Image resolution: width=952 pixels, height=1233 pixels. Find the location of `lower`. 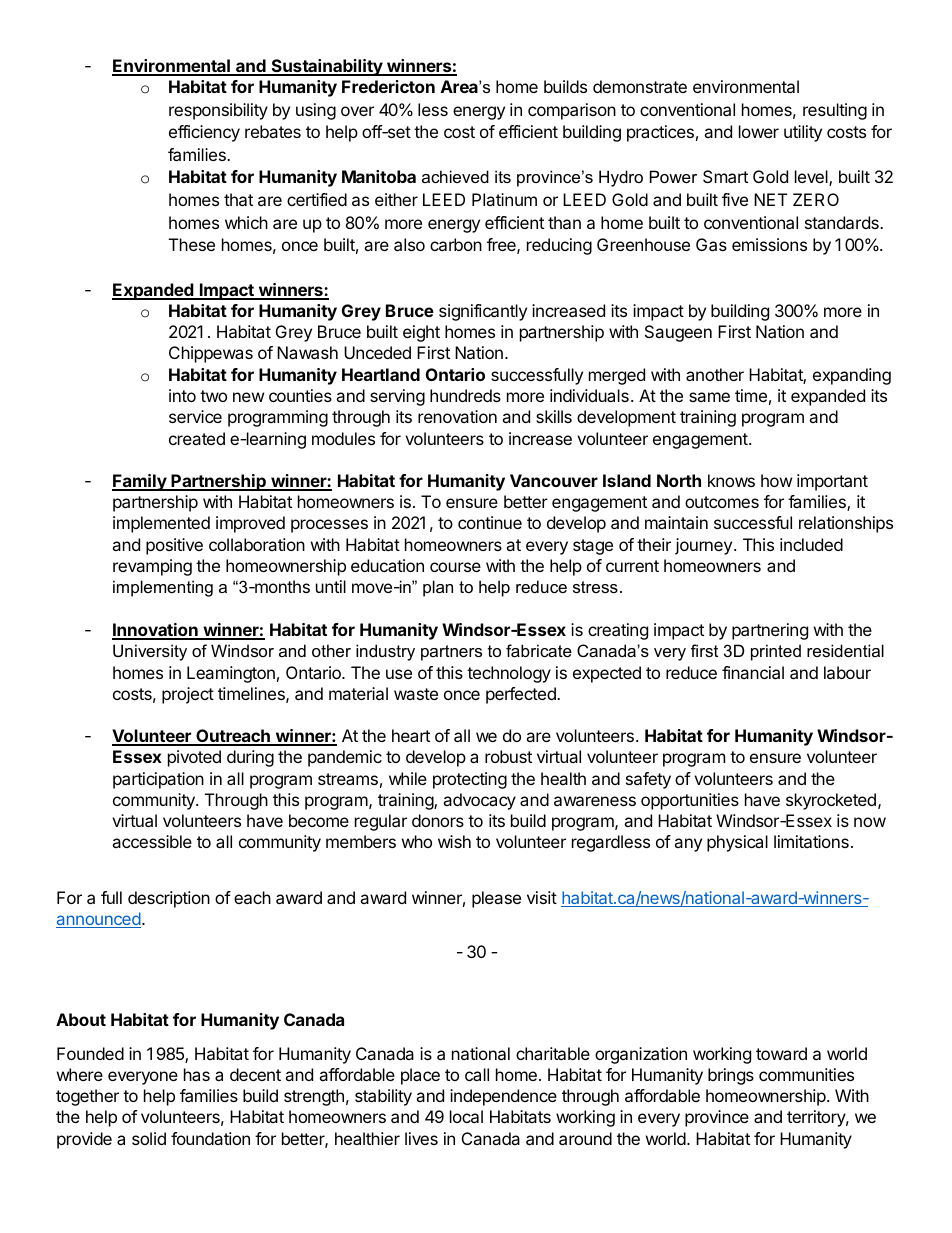

lower is located at coordinates (759, 131).
